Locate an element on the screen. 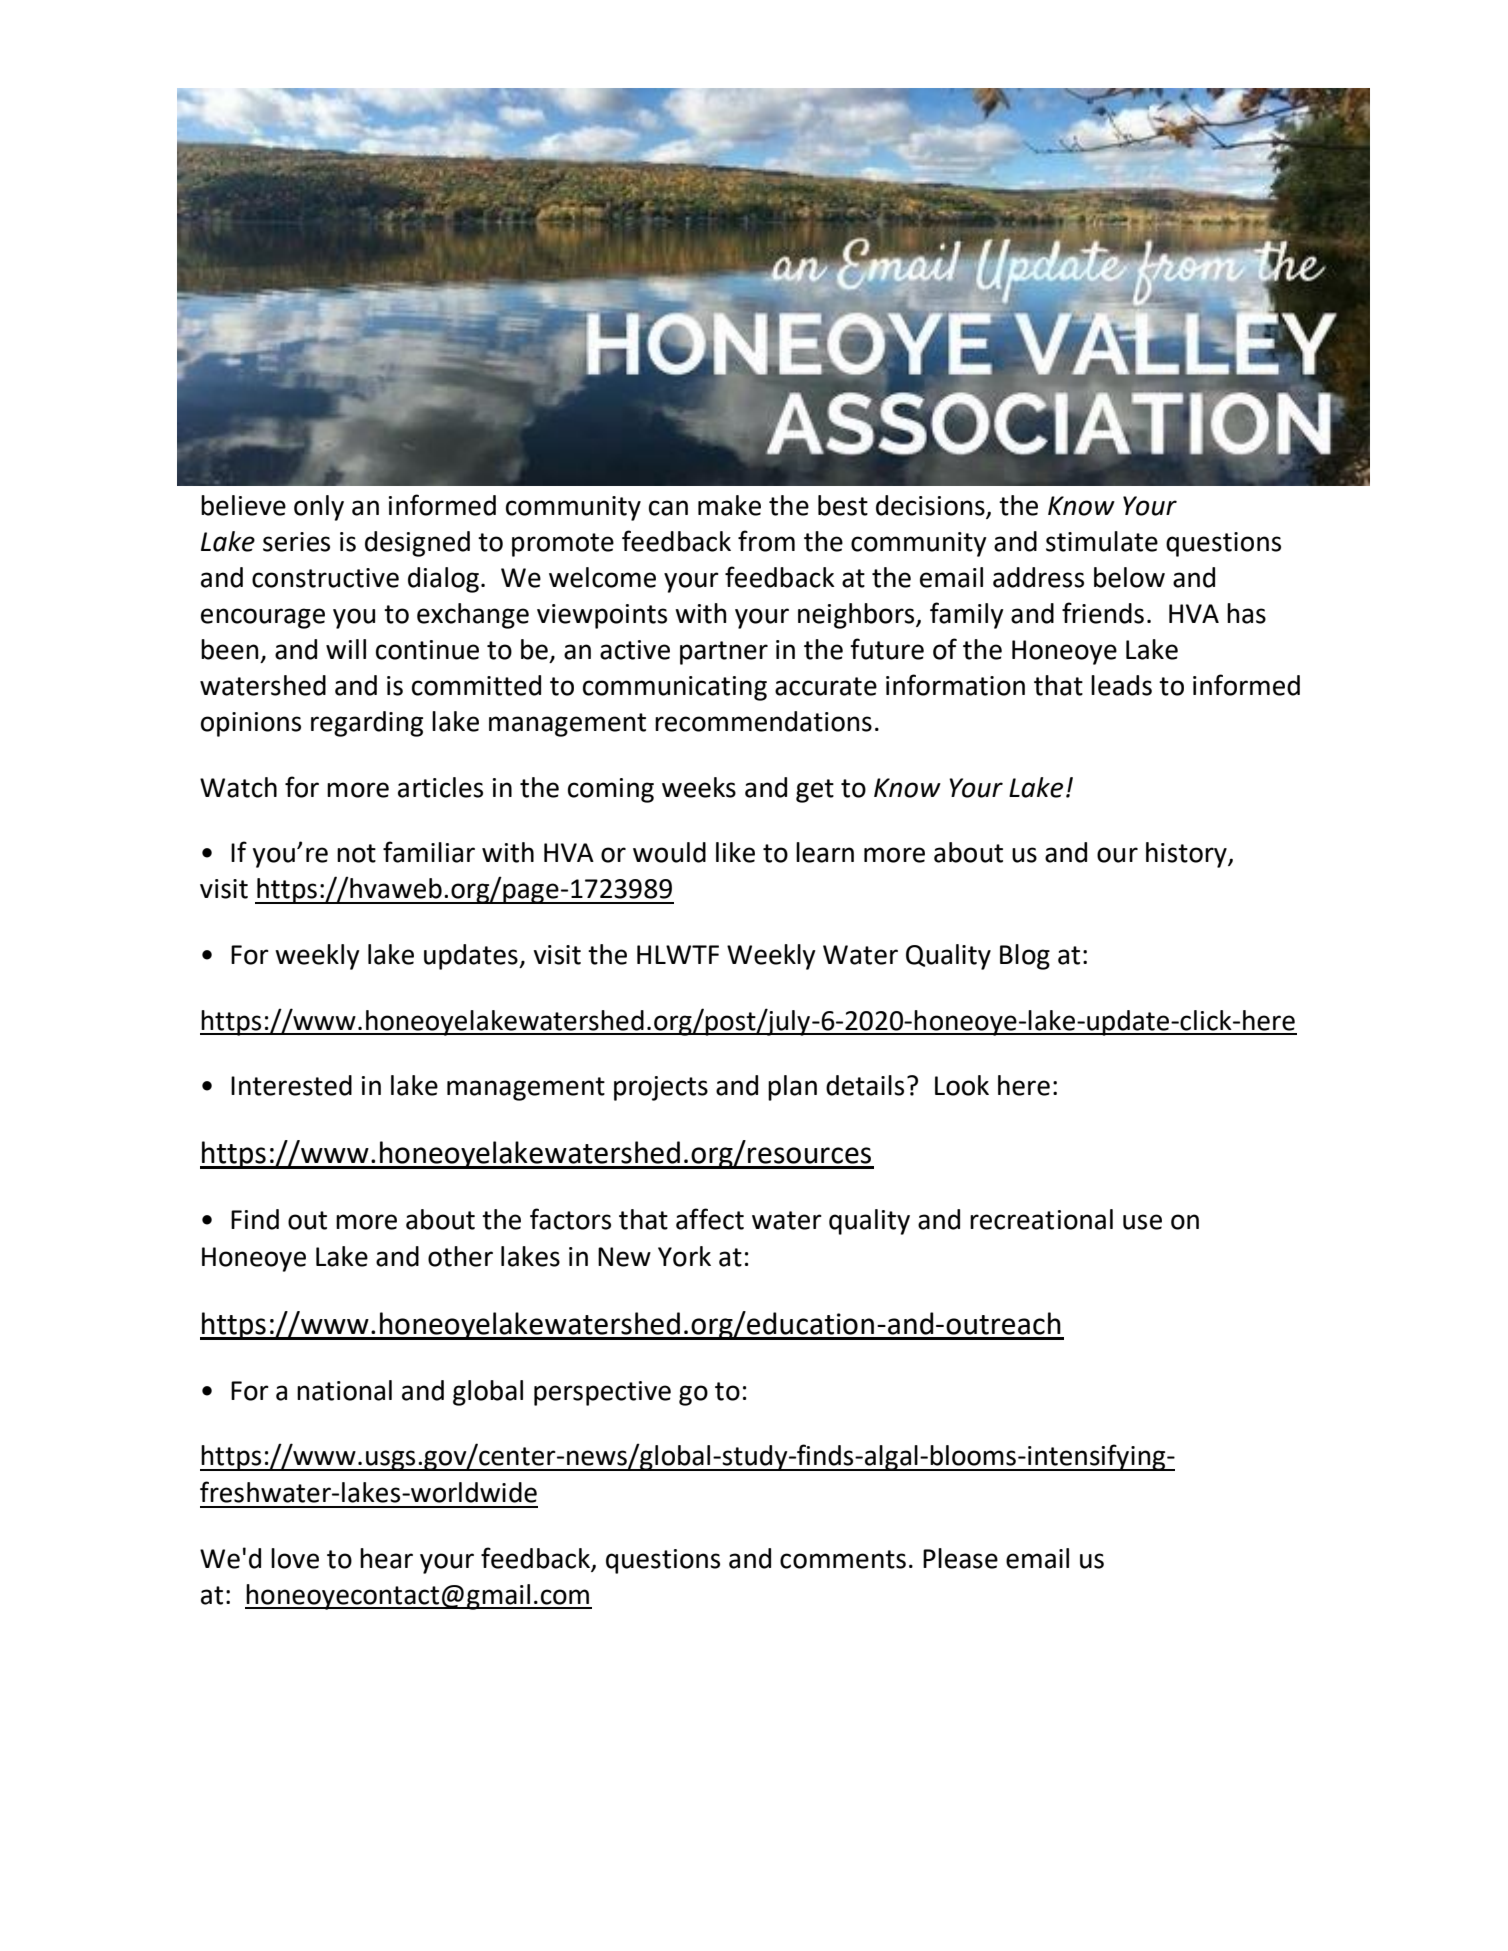  hear is located at coordinates (386, 1558).
